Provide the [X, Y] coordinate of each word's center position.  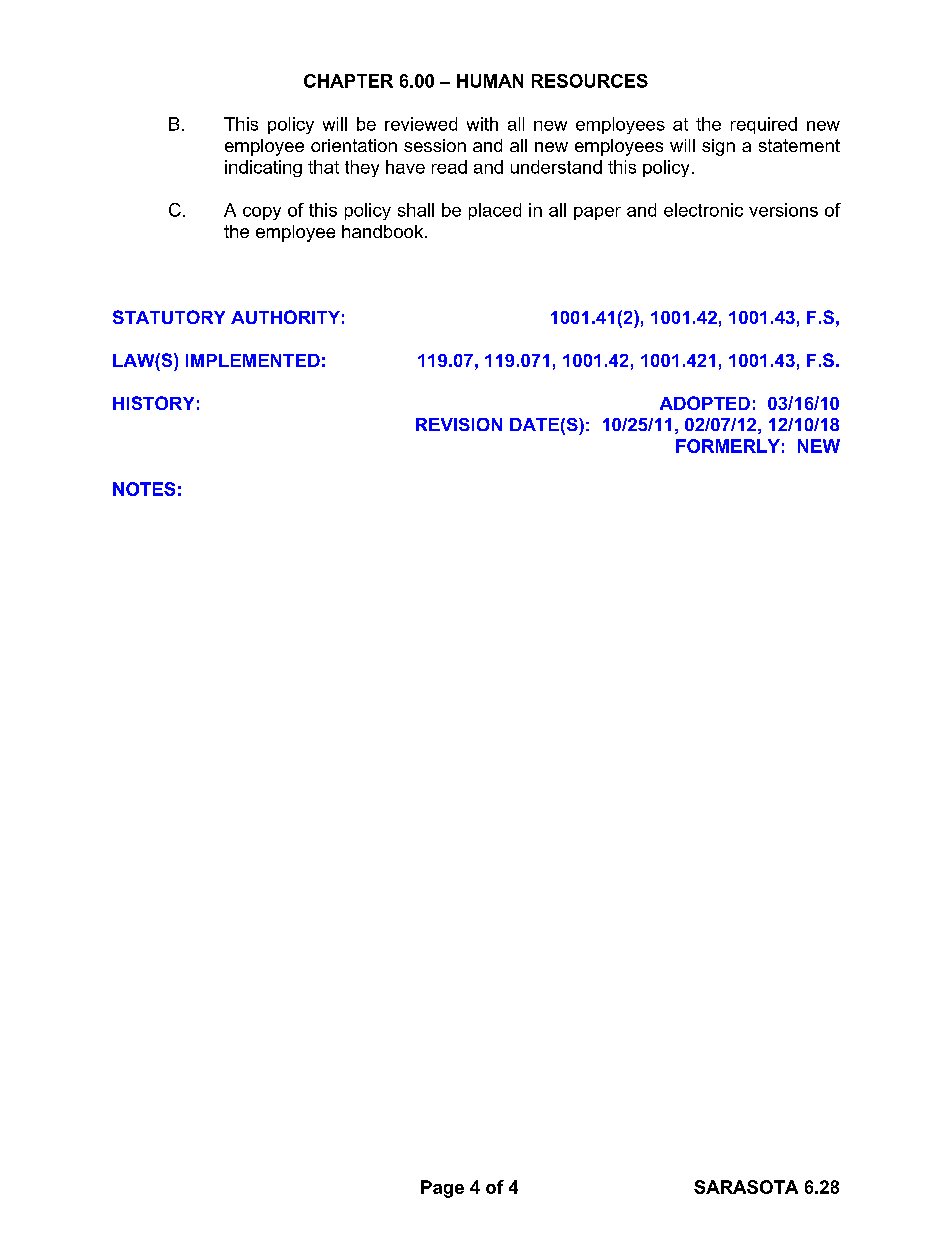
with [482, 124]
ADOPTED [705, 403]
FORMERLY [728, 446]
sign [718, 147]
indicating [263, 168]
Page [442, 1189]
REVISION [459, 424]
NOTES [144, 489]
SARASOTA [746, 1187]
